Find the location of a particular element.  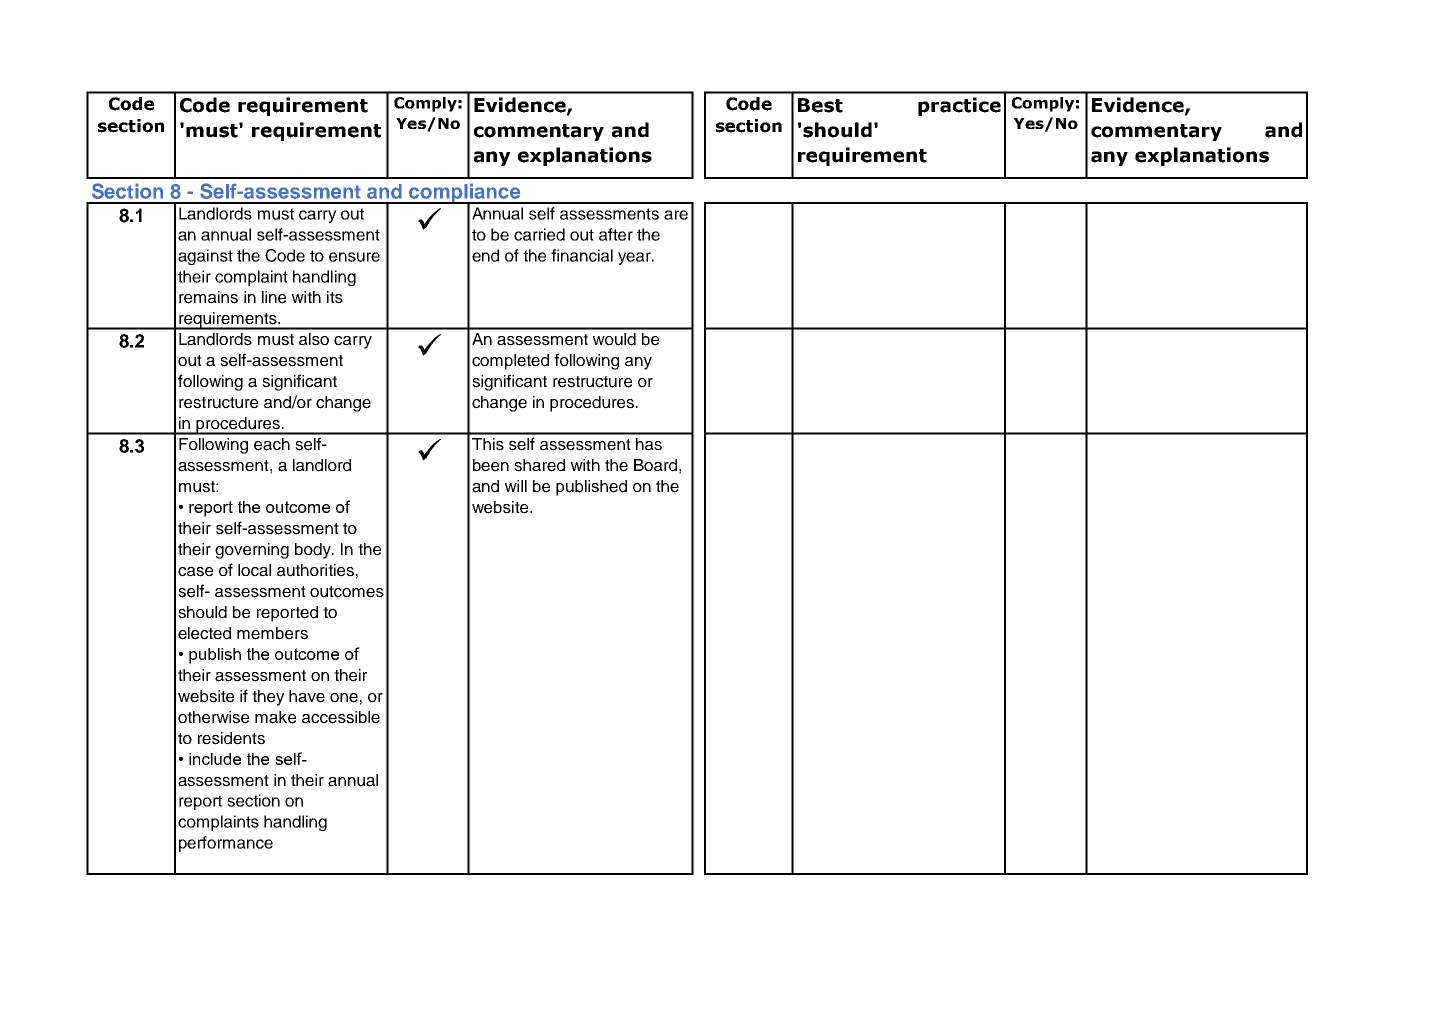

shared is located at coordinates (539, 465).
